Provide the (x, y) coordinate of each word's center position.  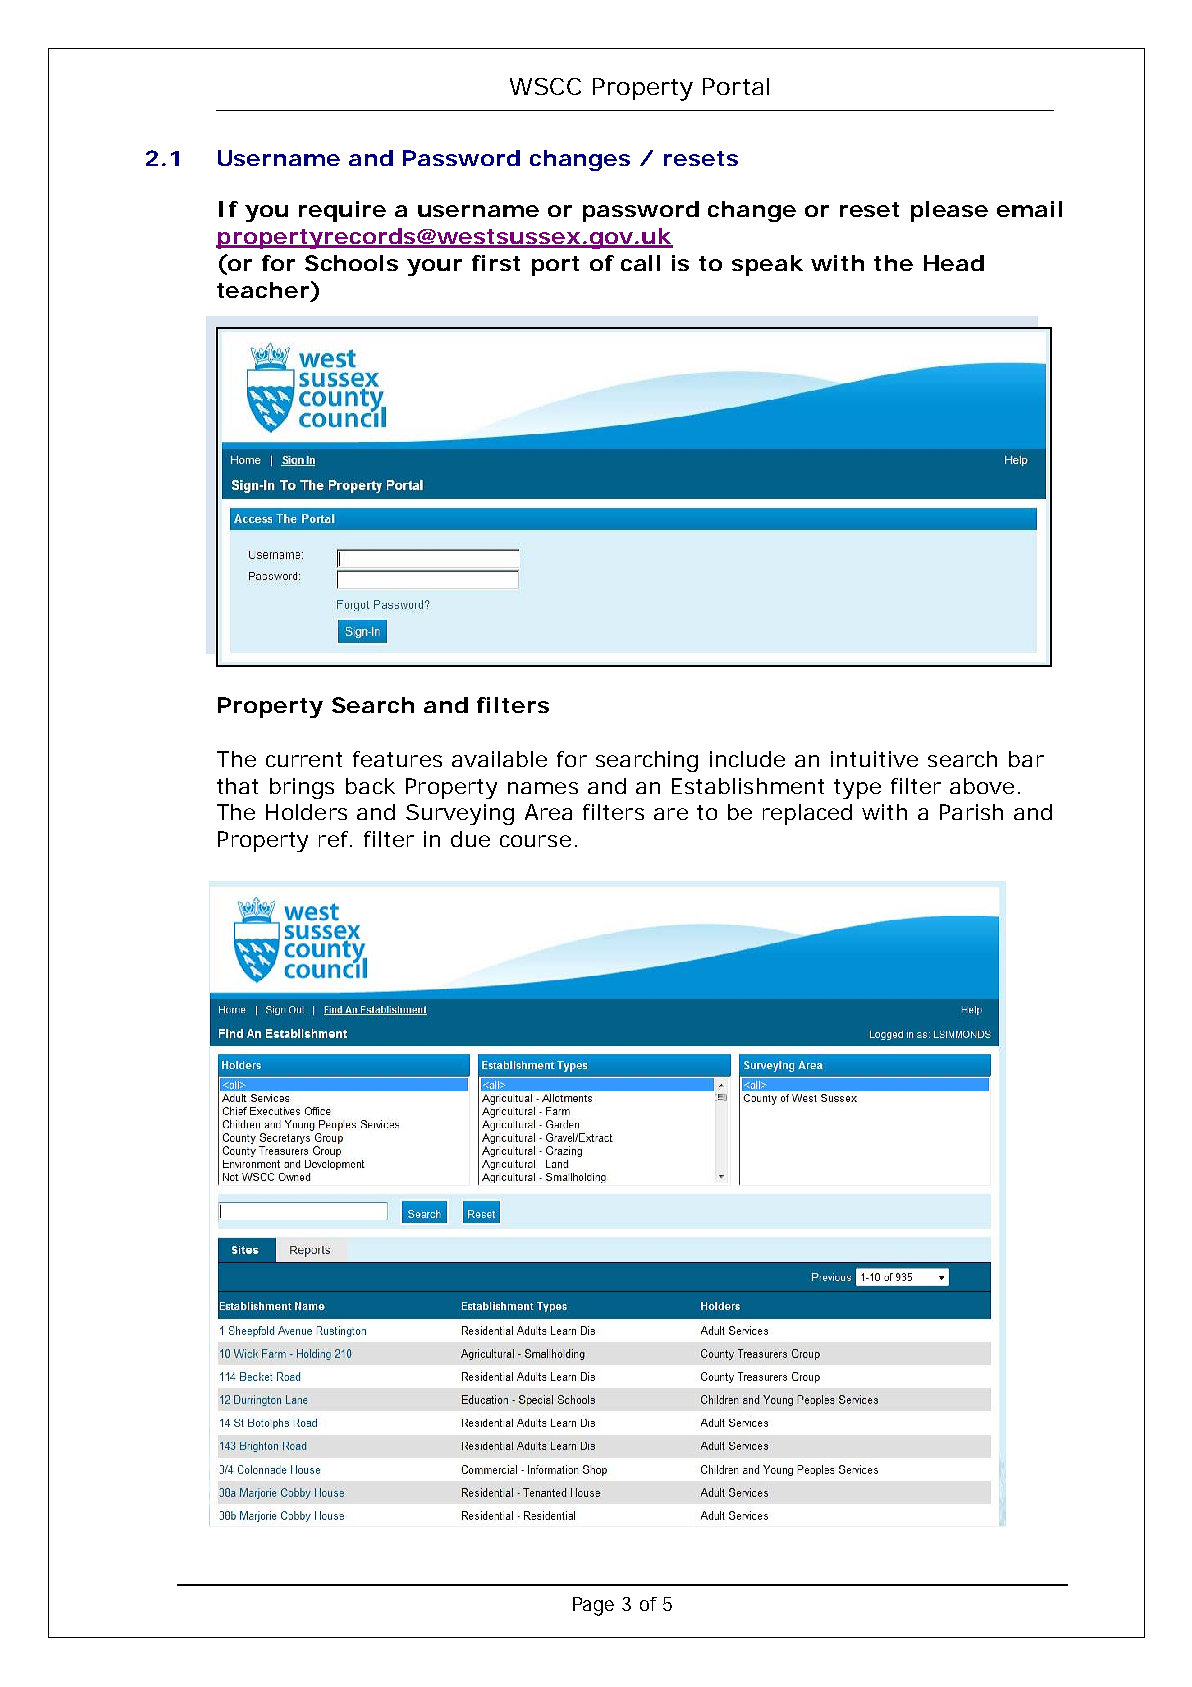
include (747, 759)
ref (335, 839)
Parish (971, 812)
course (535, 841)
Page (593, 1606)
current (304, 759)
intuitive (874, 759)
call (640, 263)
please (949, 211)
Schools (351, 263)
